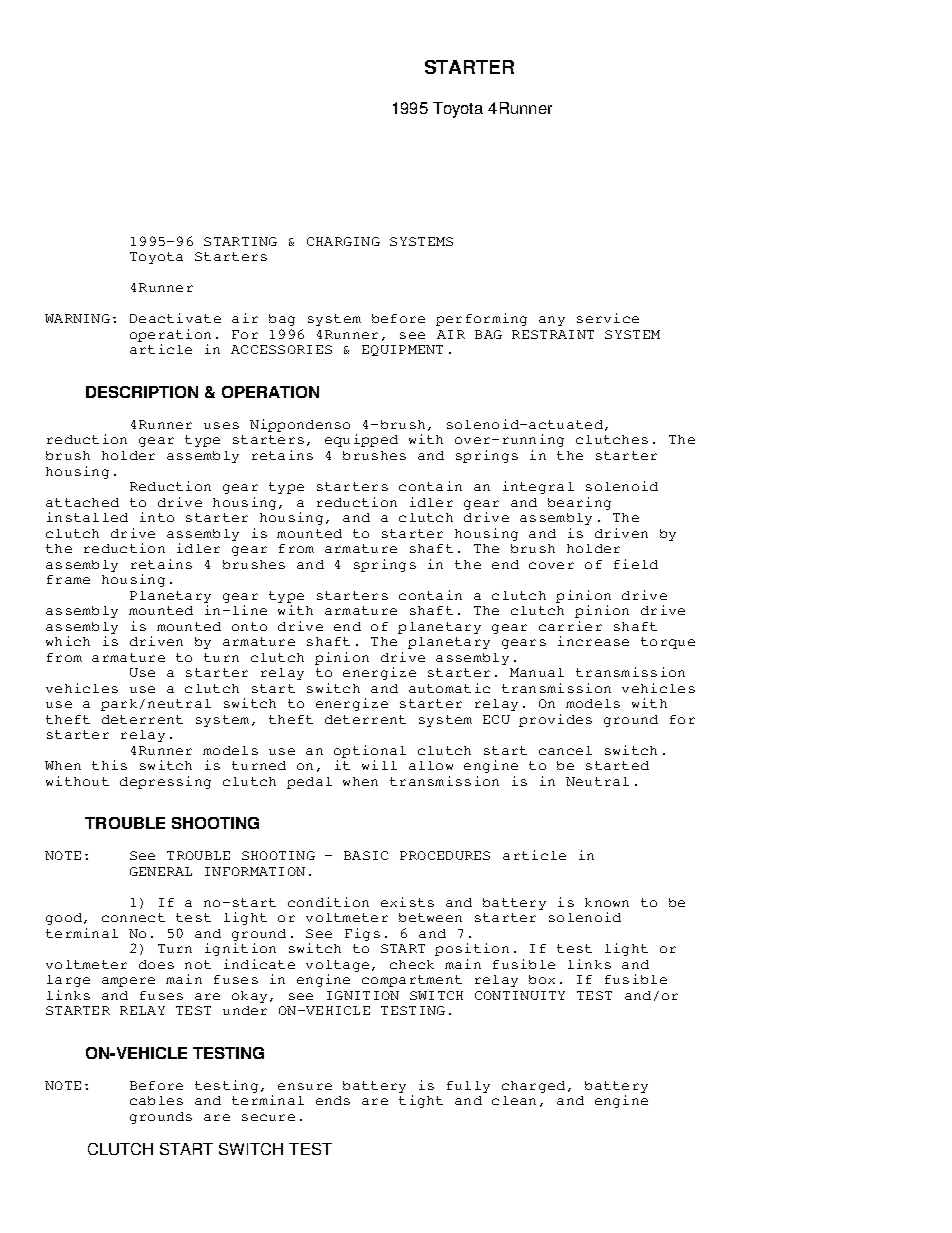 Image resolution: width=952 pixels, height=1233 pixels. Describe the element at coordinates (570, 626) in the page. I see `carrier` at that location.
